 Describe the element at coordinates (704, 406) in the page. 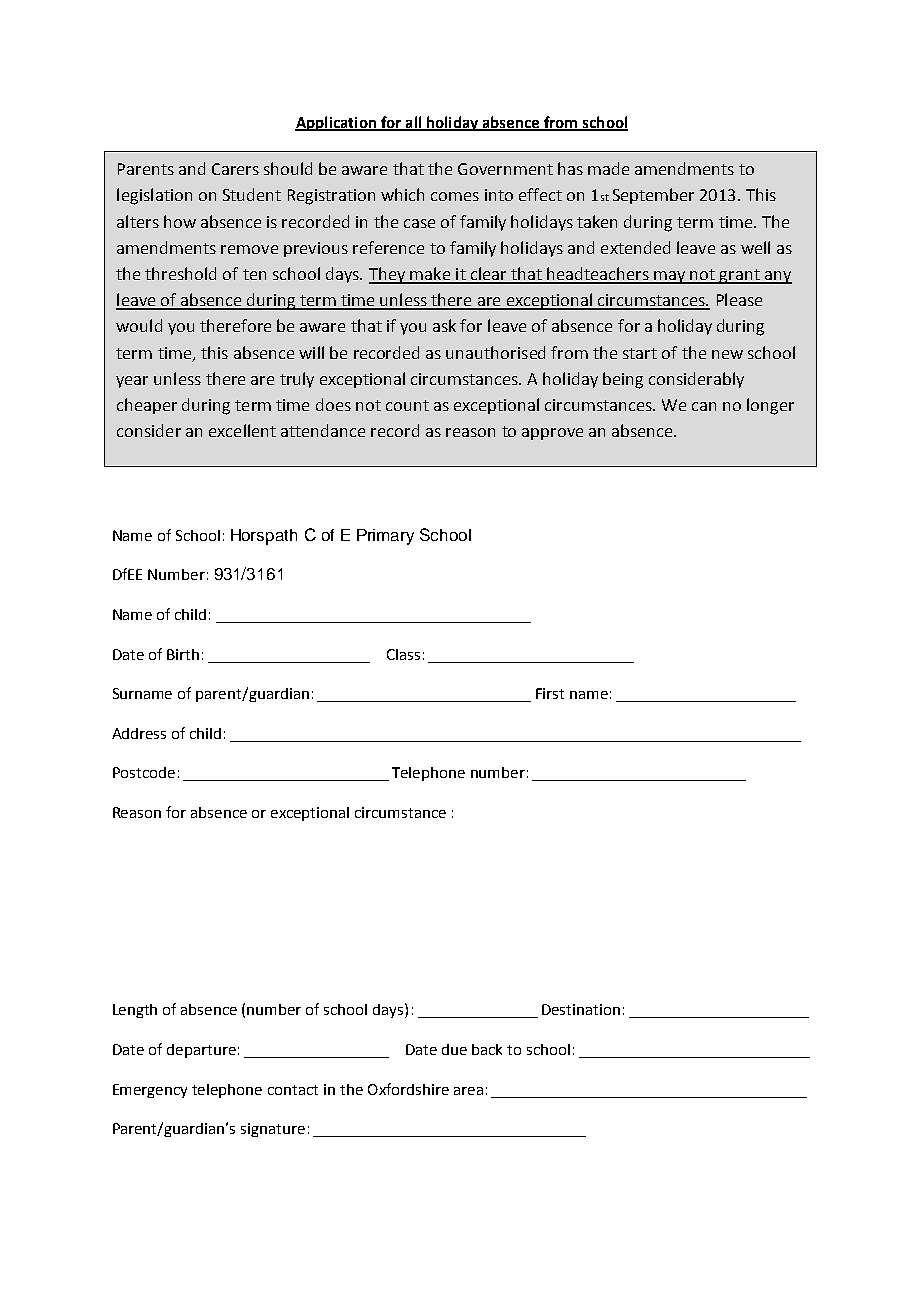

I see `can` at that location.
